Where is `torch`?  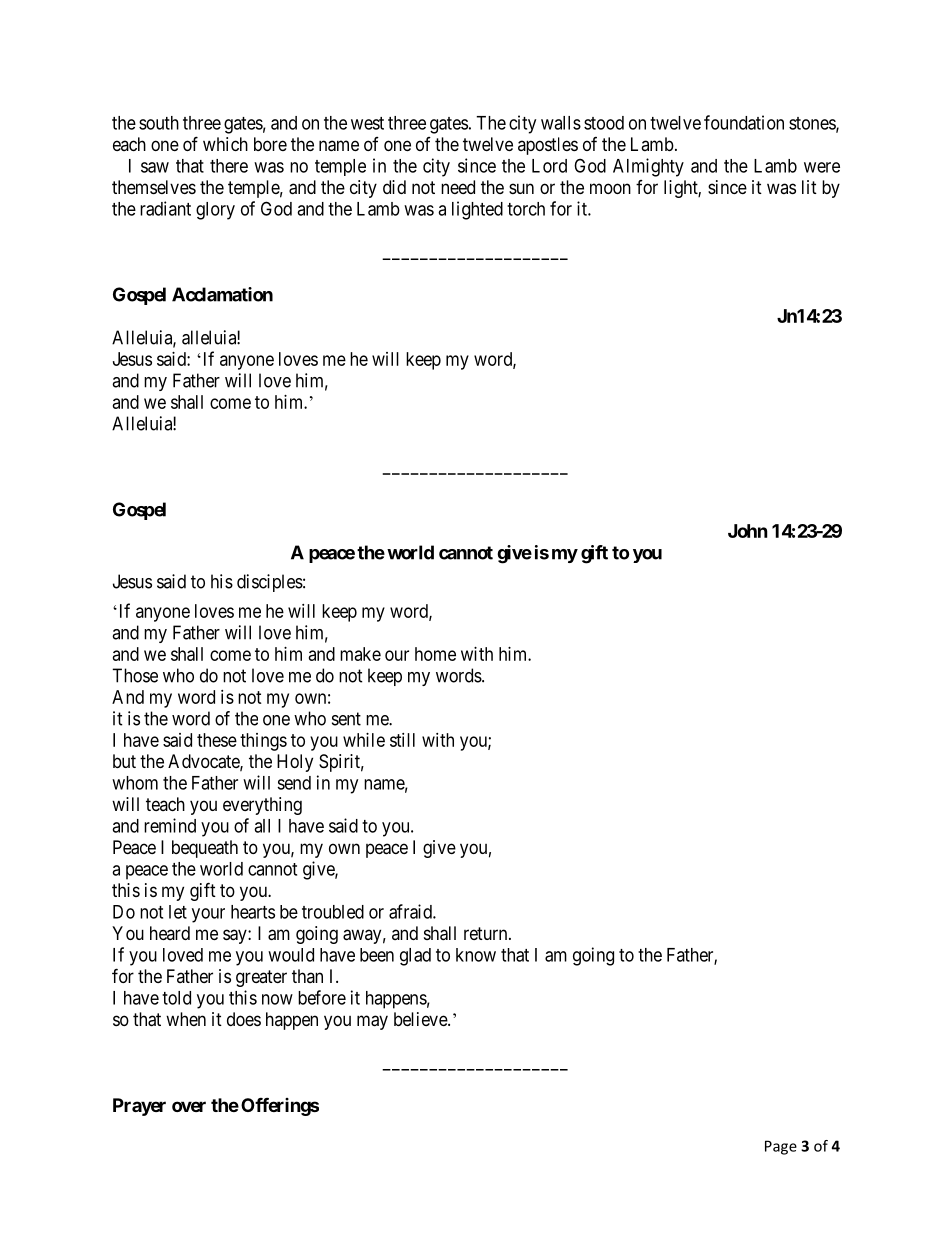 torch is located at coordinates (526, 209).
